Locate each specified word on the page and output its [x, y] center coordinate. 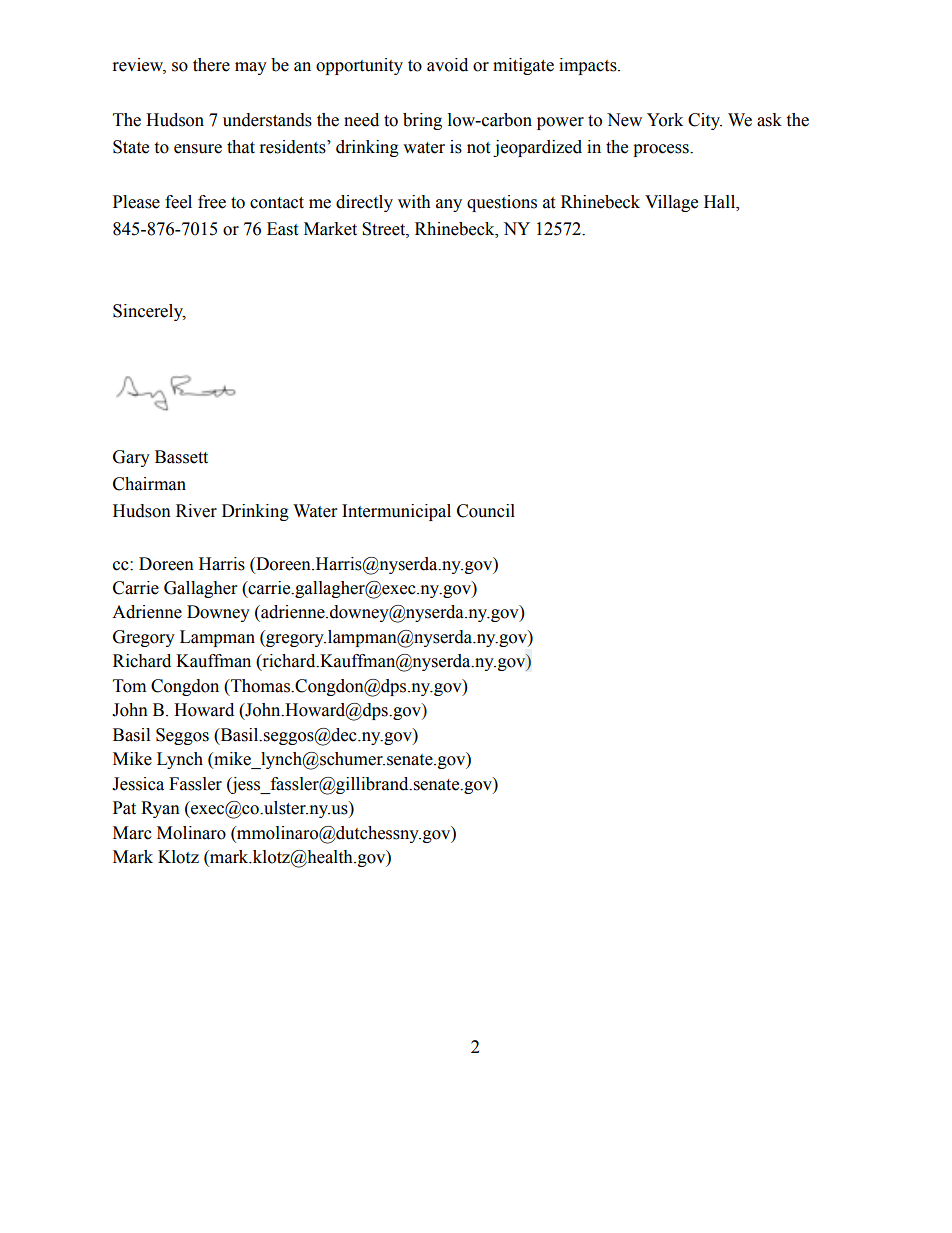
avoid [447, 65]
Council [486, 511]
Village [671, 203]
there [211, 65]
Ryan [160, 809]
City [705, 121]
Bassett [181, 457]
